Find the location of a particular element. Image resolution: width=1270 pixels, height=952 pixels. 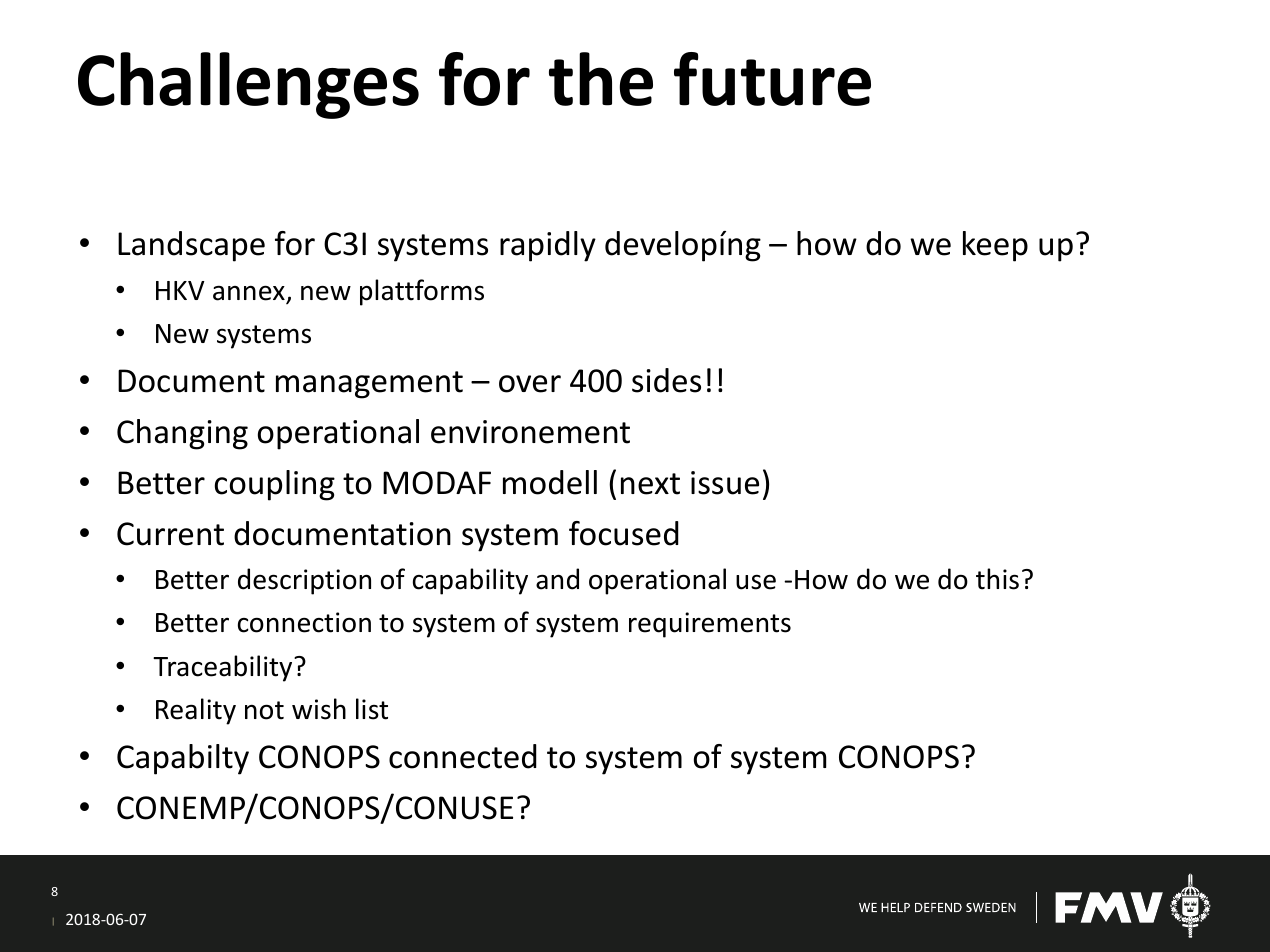

the is located at coordinates (601, 79).
